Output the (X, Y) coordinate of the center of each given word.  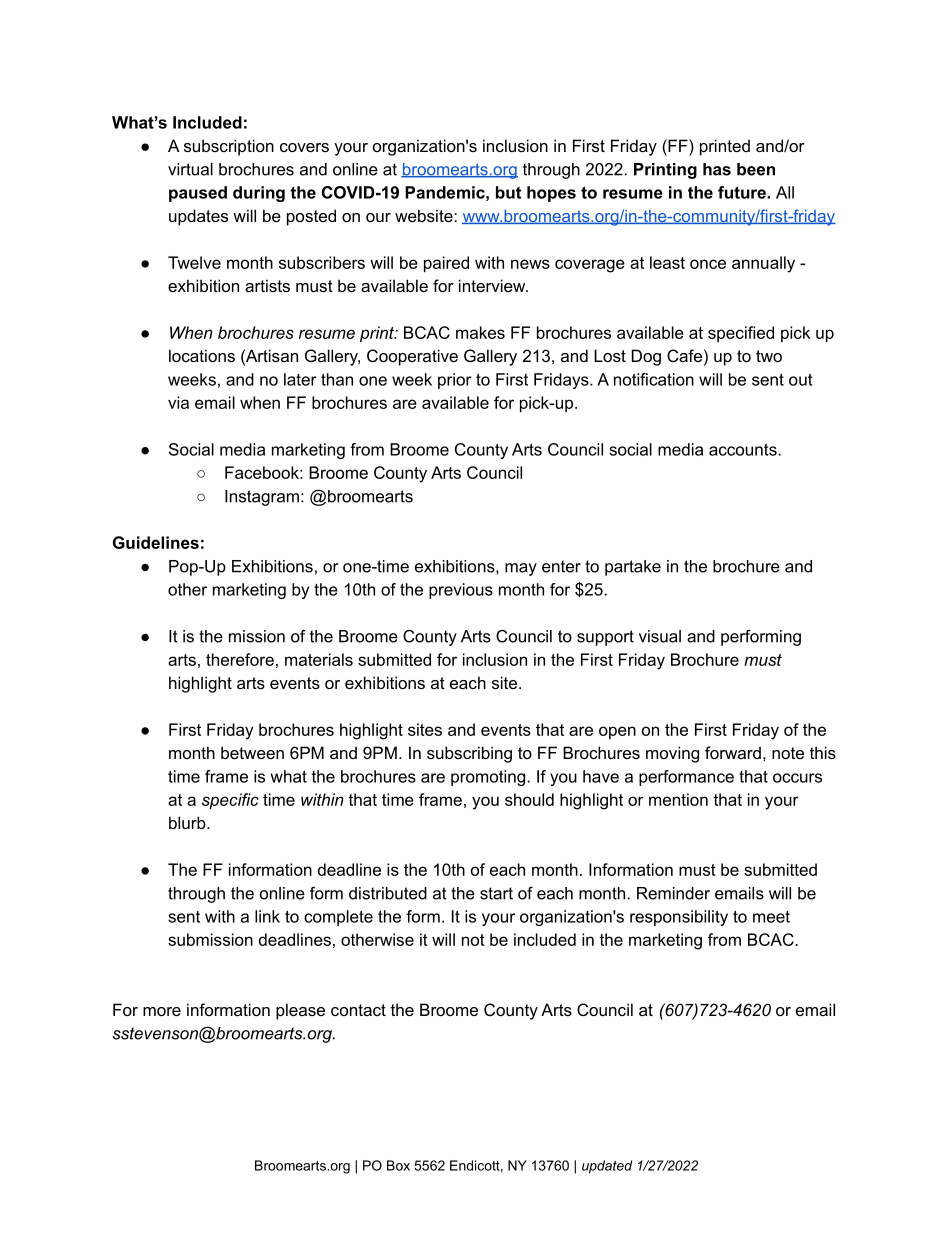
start (496, 893)
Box (398, 1165)
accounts (744, 450)
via (178, 402)
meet (771, 917)
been (756, 169)
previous (461, 591)
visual (660, 636)
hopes (551, 194)
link (267, 916)
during (259, 194)
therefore (240, 659)
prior (455, 381)
